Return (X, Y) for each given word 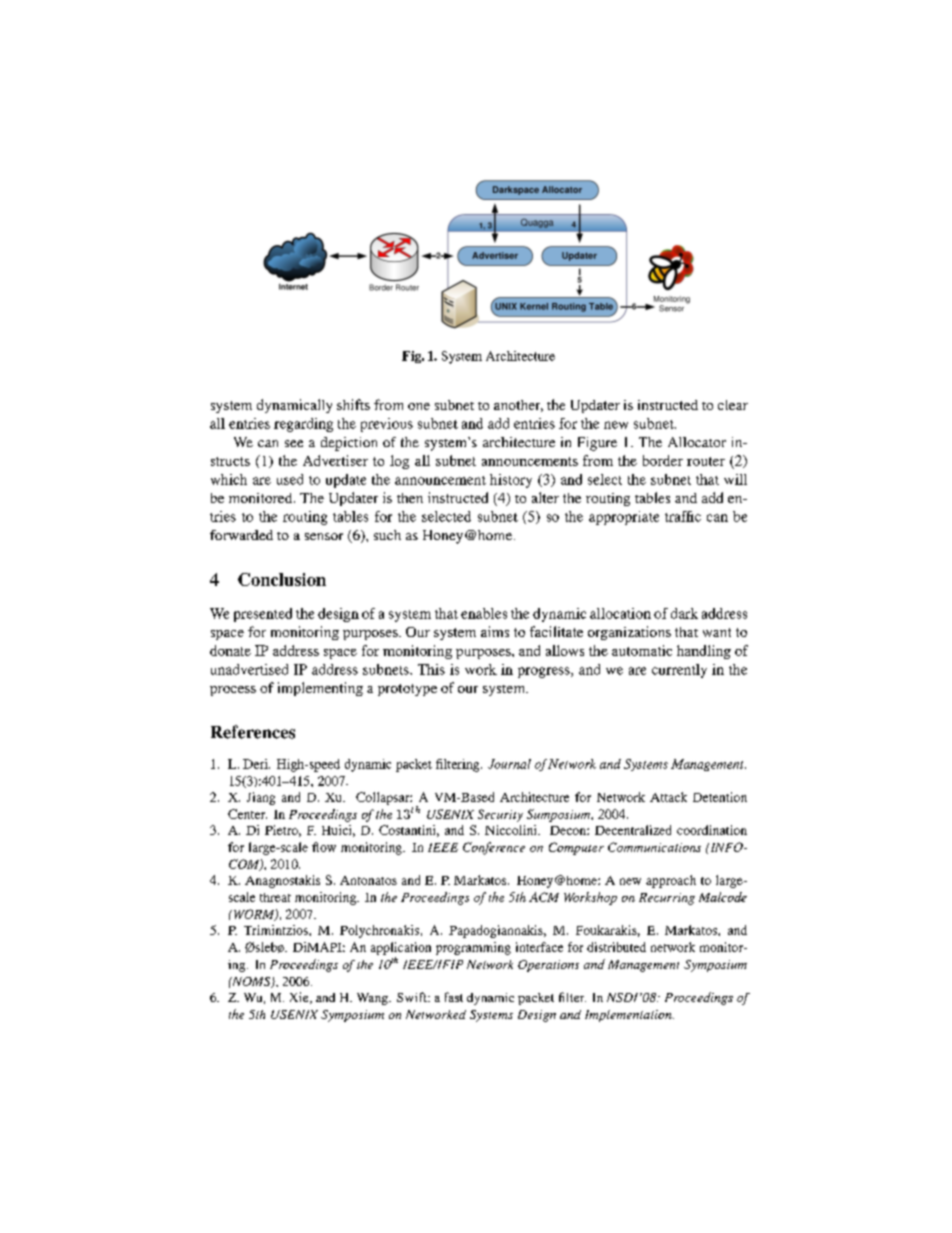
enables (484, 613)
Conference (494, 848)
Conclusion (282, 579)
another (518, 406)
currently (679, 671)
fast (454, 997)
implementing (320, 689)
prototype (407, 690)
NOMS (251, 982)
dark (684, 613)
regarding (303, 425)
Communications (654, 847)
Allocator (697, 442)
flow (324, 847)
